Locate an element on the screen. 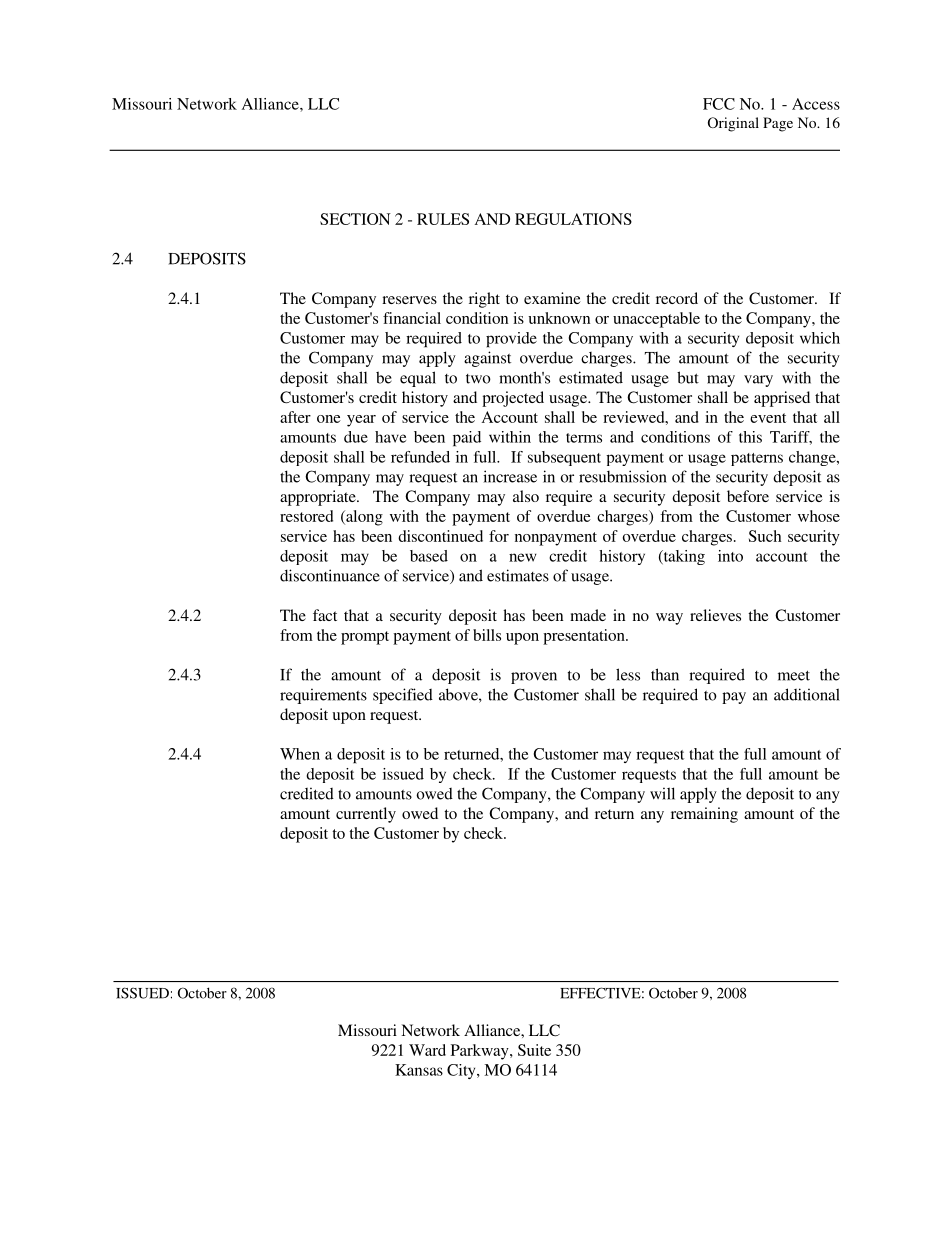  equal is located at coordinates (418, 379).
